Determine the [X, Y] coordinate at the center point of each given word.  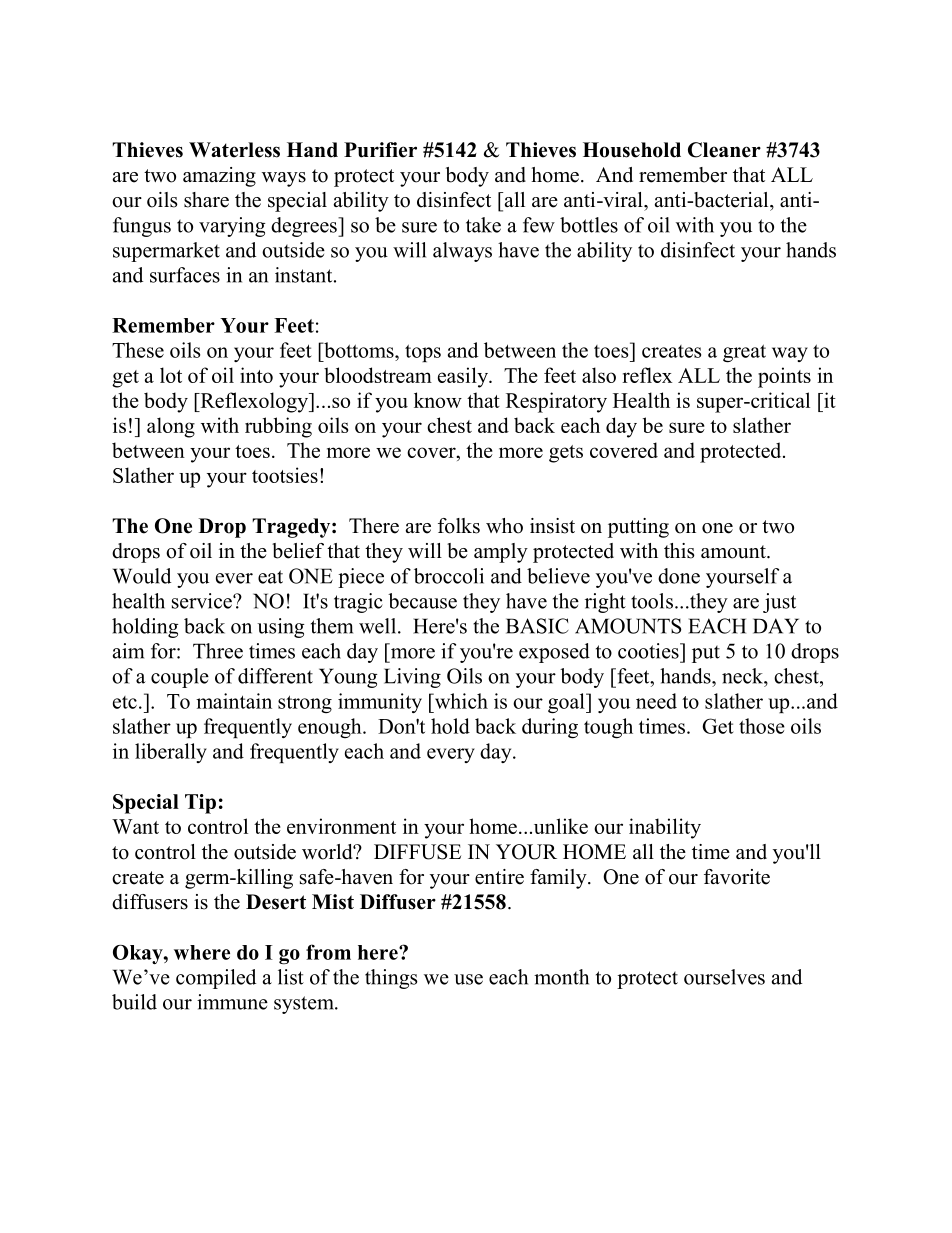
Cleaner [724, 150]
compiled [216, 979]
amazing [219, 177]
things [391, 979]
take [483, 225]
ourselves [724, 977]
